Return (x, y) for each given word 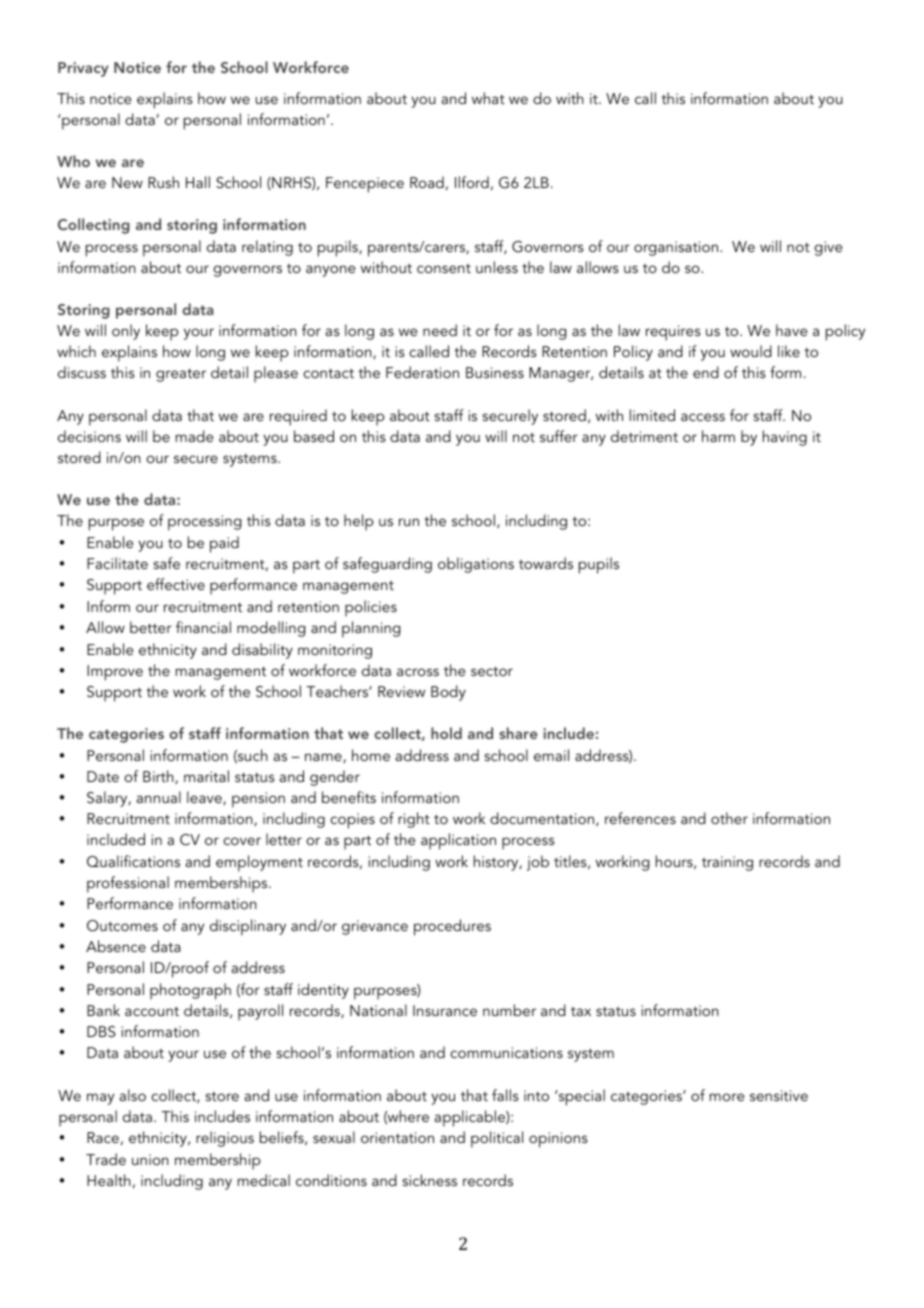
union (150, 1159)
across (418, 672)
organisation (677, 248)
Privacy (83, 69)
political (497, 1139)
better (151, 627)
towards (546, 563)
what (488, 98)
